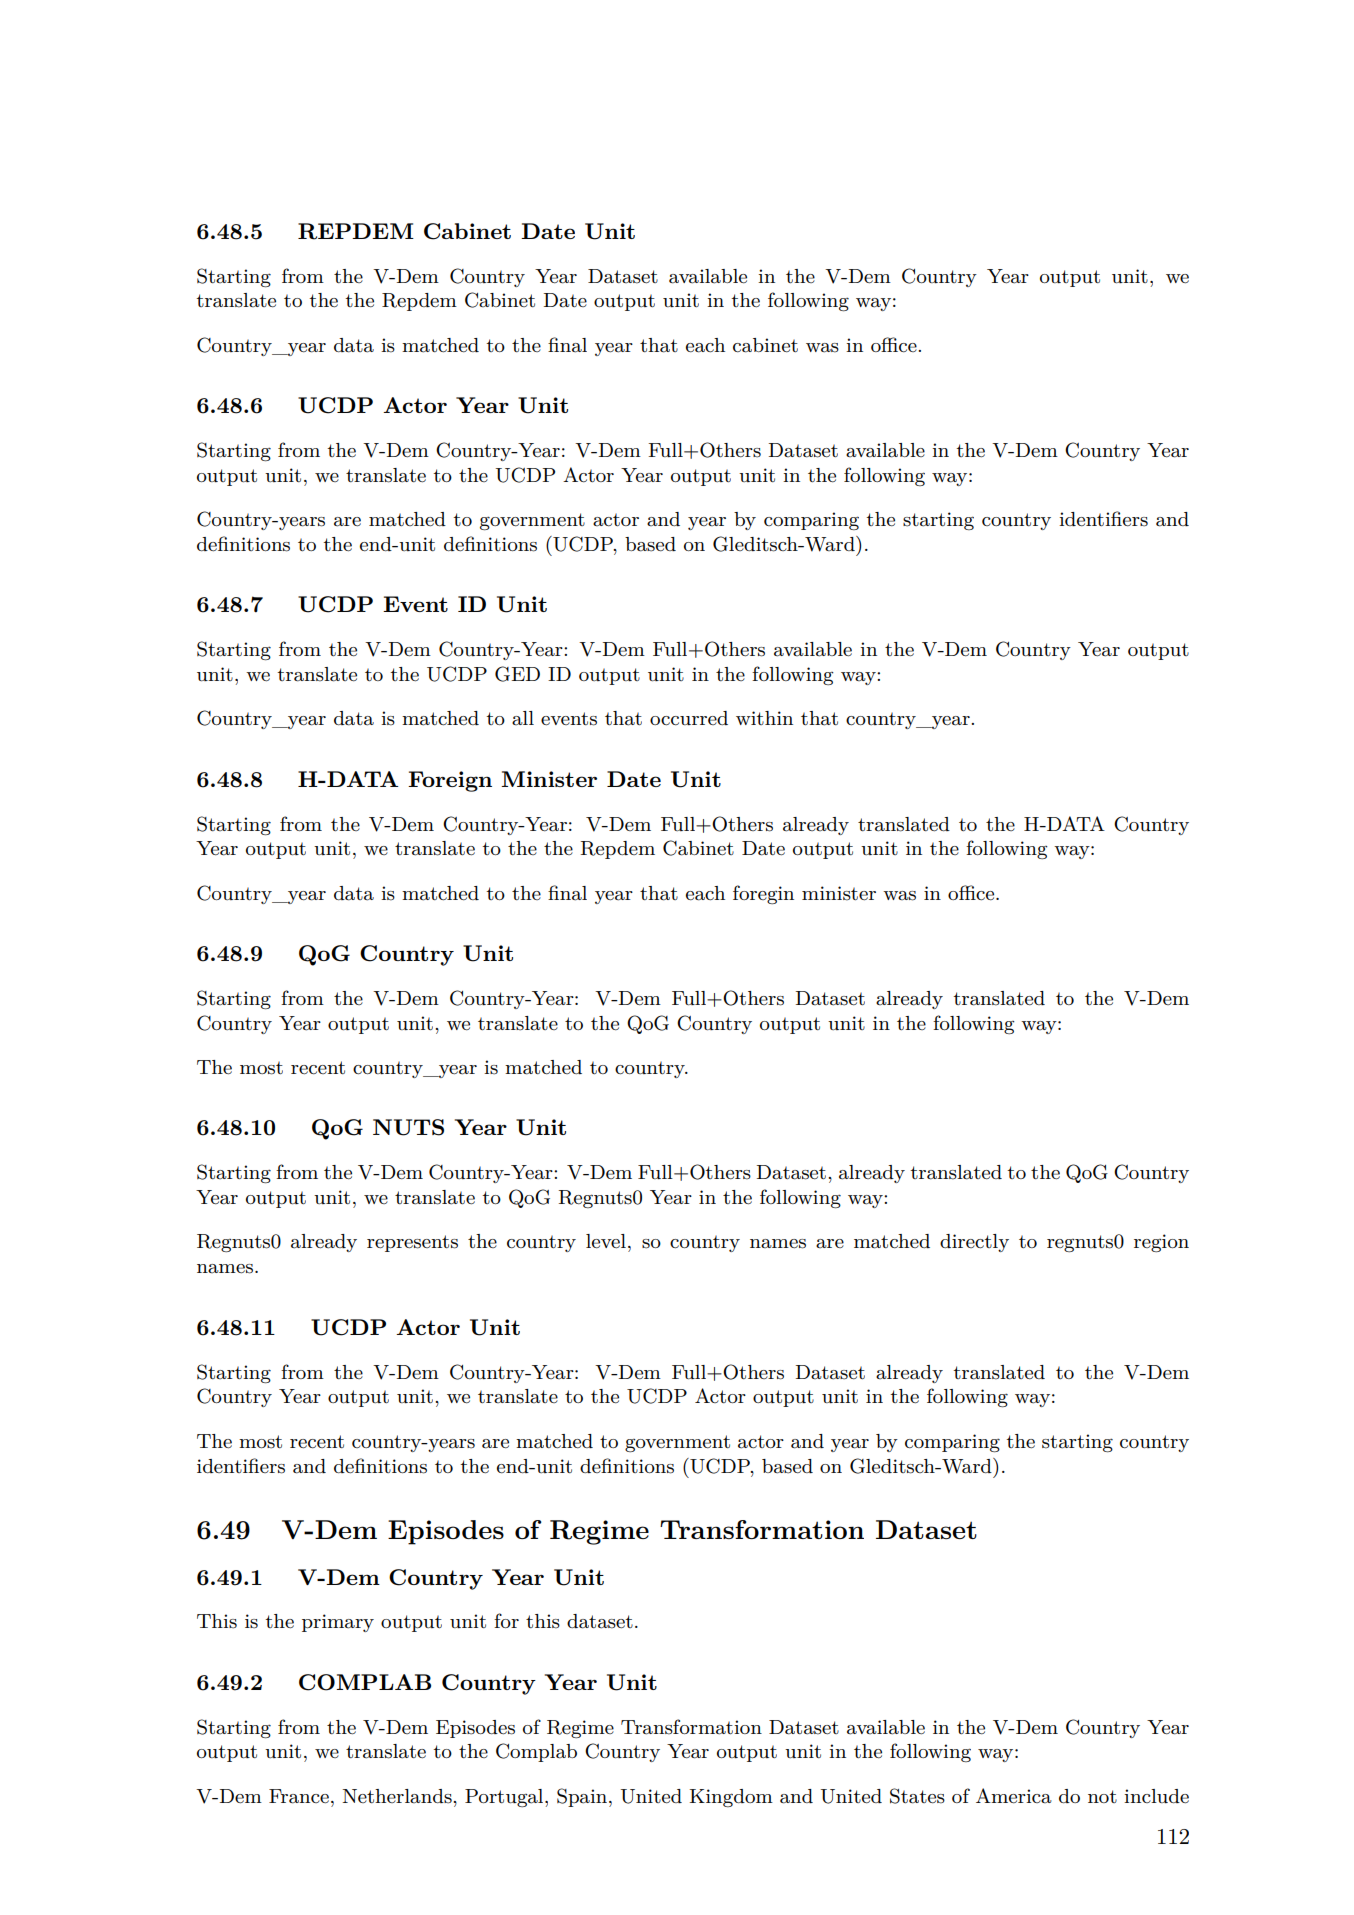 The image size is (1354, 1915). I want to click on not, so click(1102, 1796).
